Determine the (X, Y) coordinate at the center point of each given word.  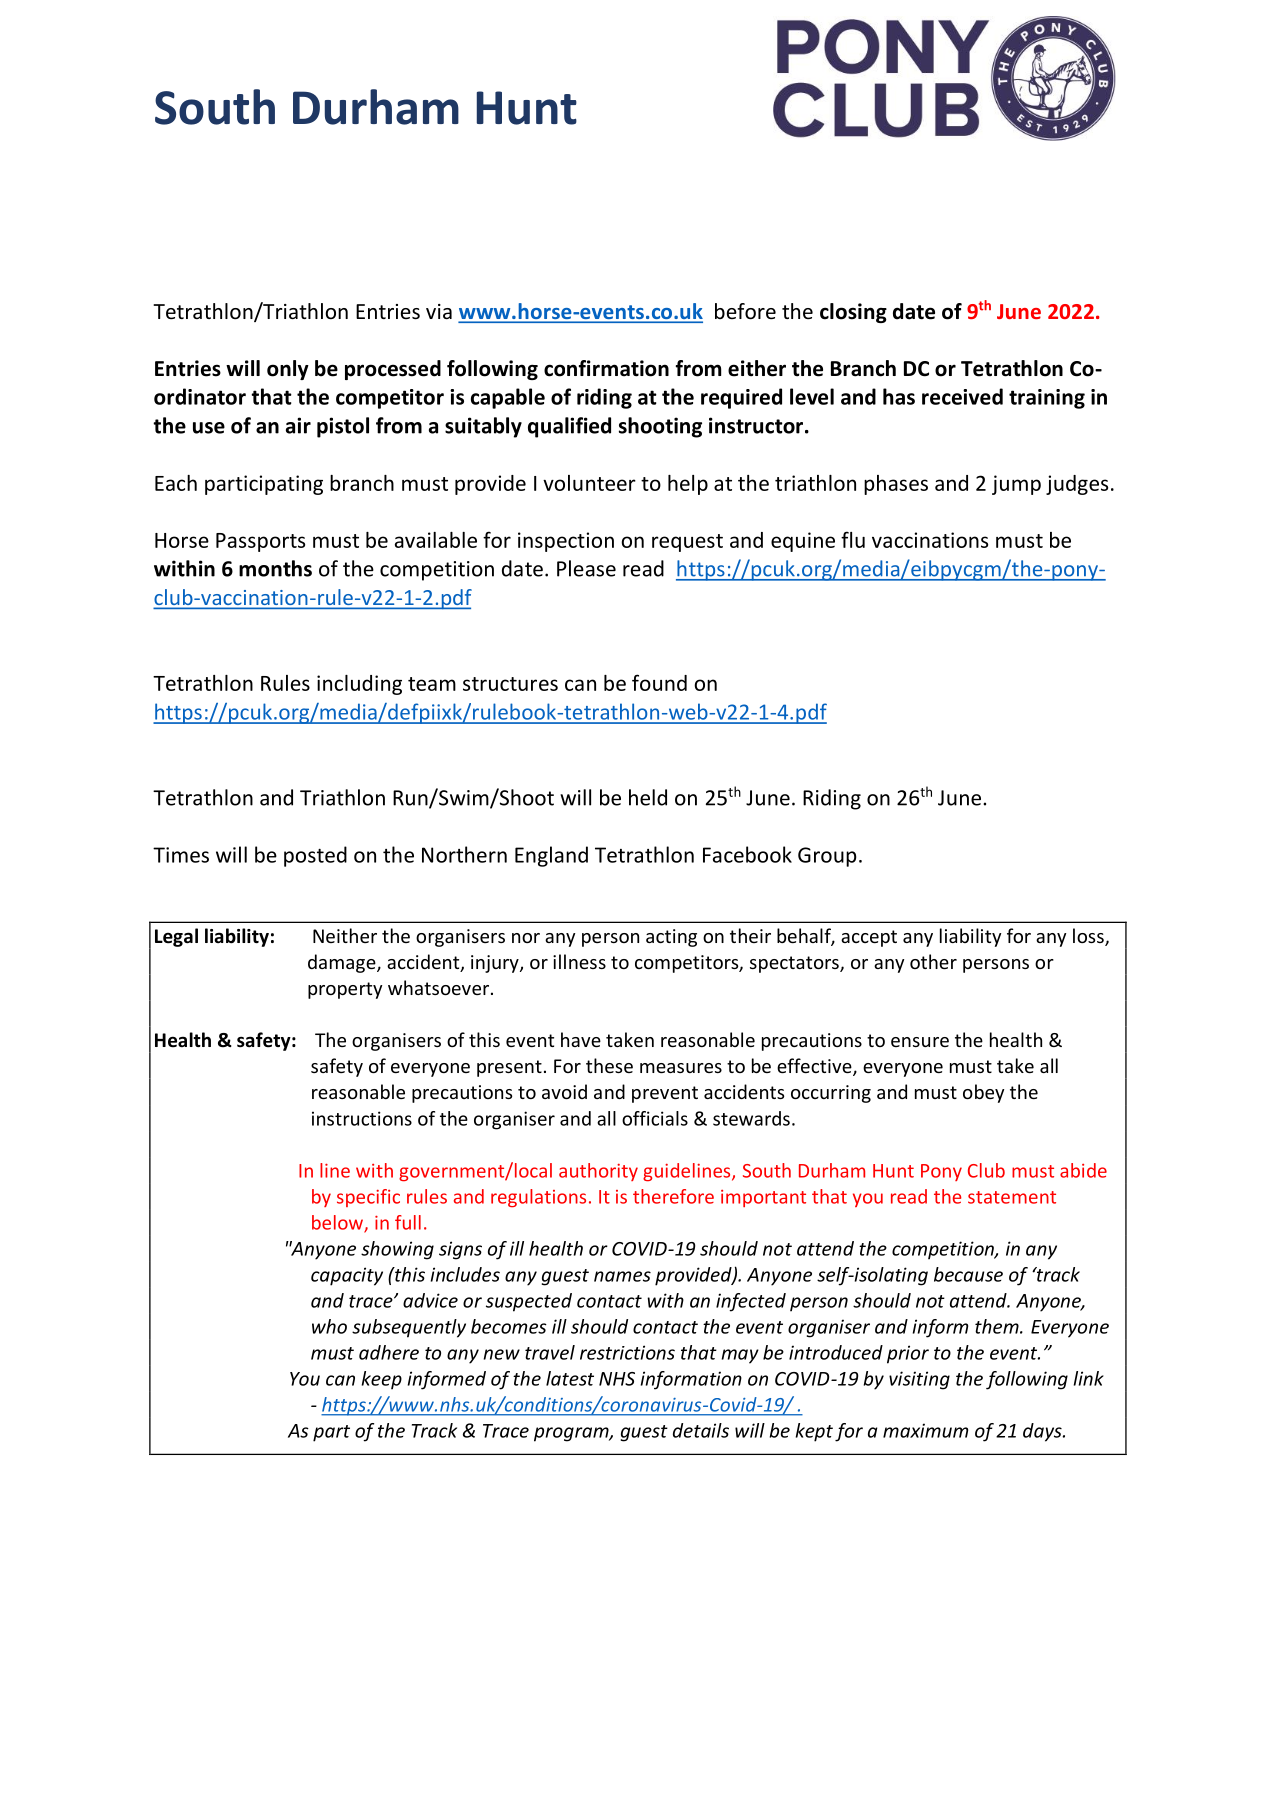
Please (586, 568)
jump (1016, 485)
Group (827, 857)
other (933, 961)
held (648, 797)
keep (382, 1380)
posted (315, 856)
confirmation (606, 368)
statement (1012, 1197)
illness (579, 961)
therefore (673, 1196)
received (962, 396)
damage (343, 963)
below (338, 1223)
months (275, 568)
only (288, 370)
